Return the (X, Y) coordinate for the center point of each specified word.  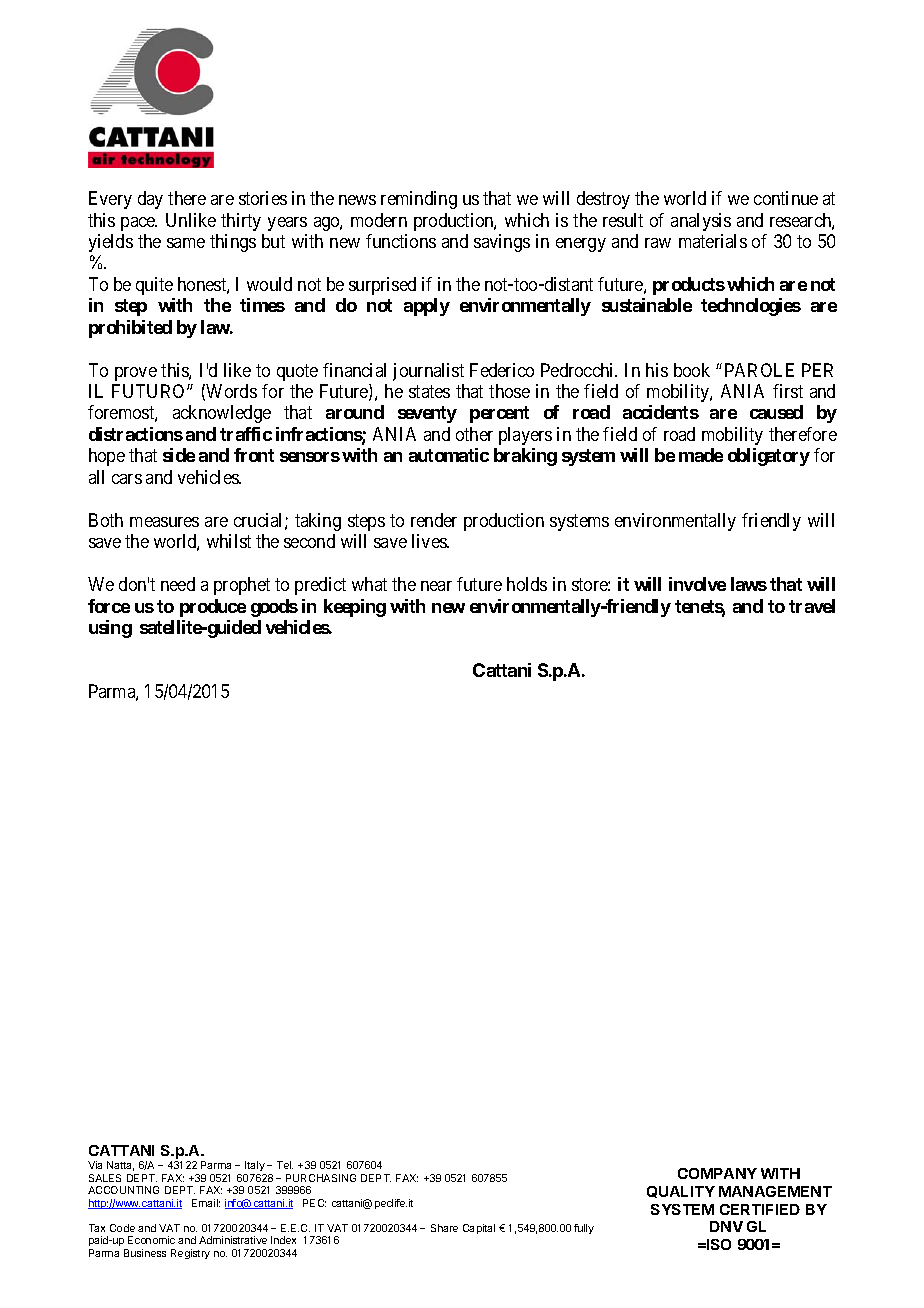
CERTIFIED (760, 1209)
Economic (151, 1240)
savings (502, 243)
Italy (255, 1166)
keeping (355, 608)
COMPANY (717, 1173)
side (179, 455)
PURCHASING (321, 1178)
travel (812, 606)
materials (713, 241)
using (110, 629)
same (186, 243)
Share (444, 1228)
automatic (449, 455)
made (701, 455)
